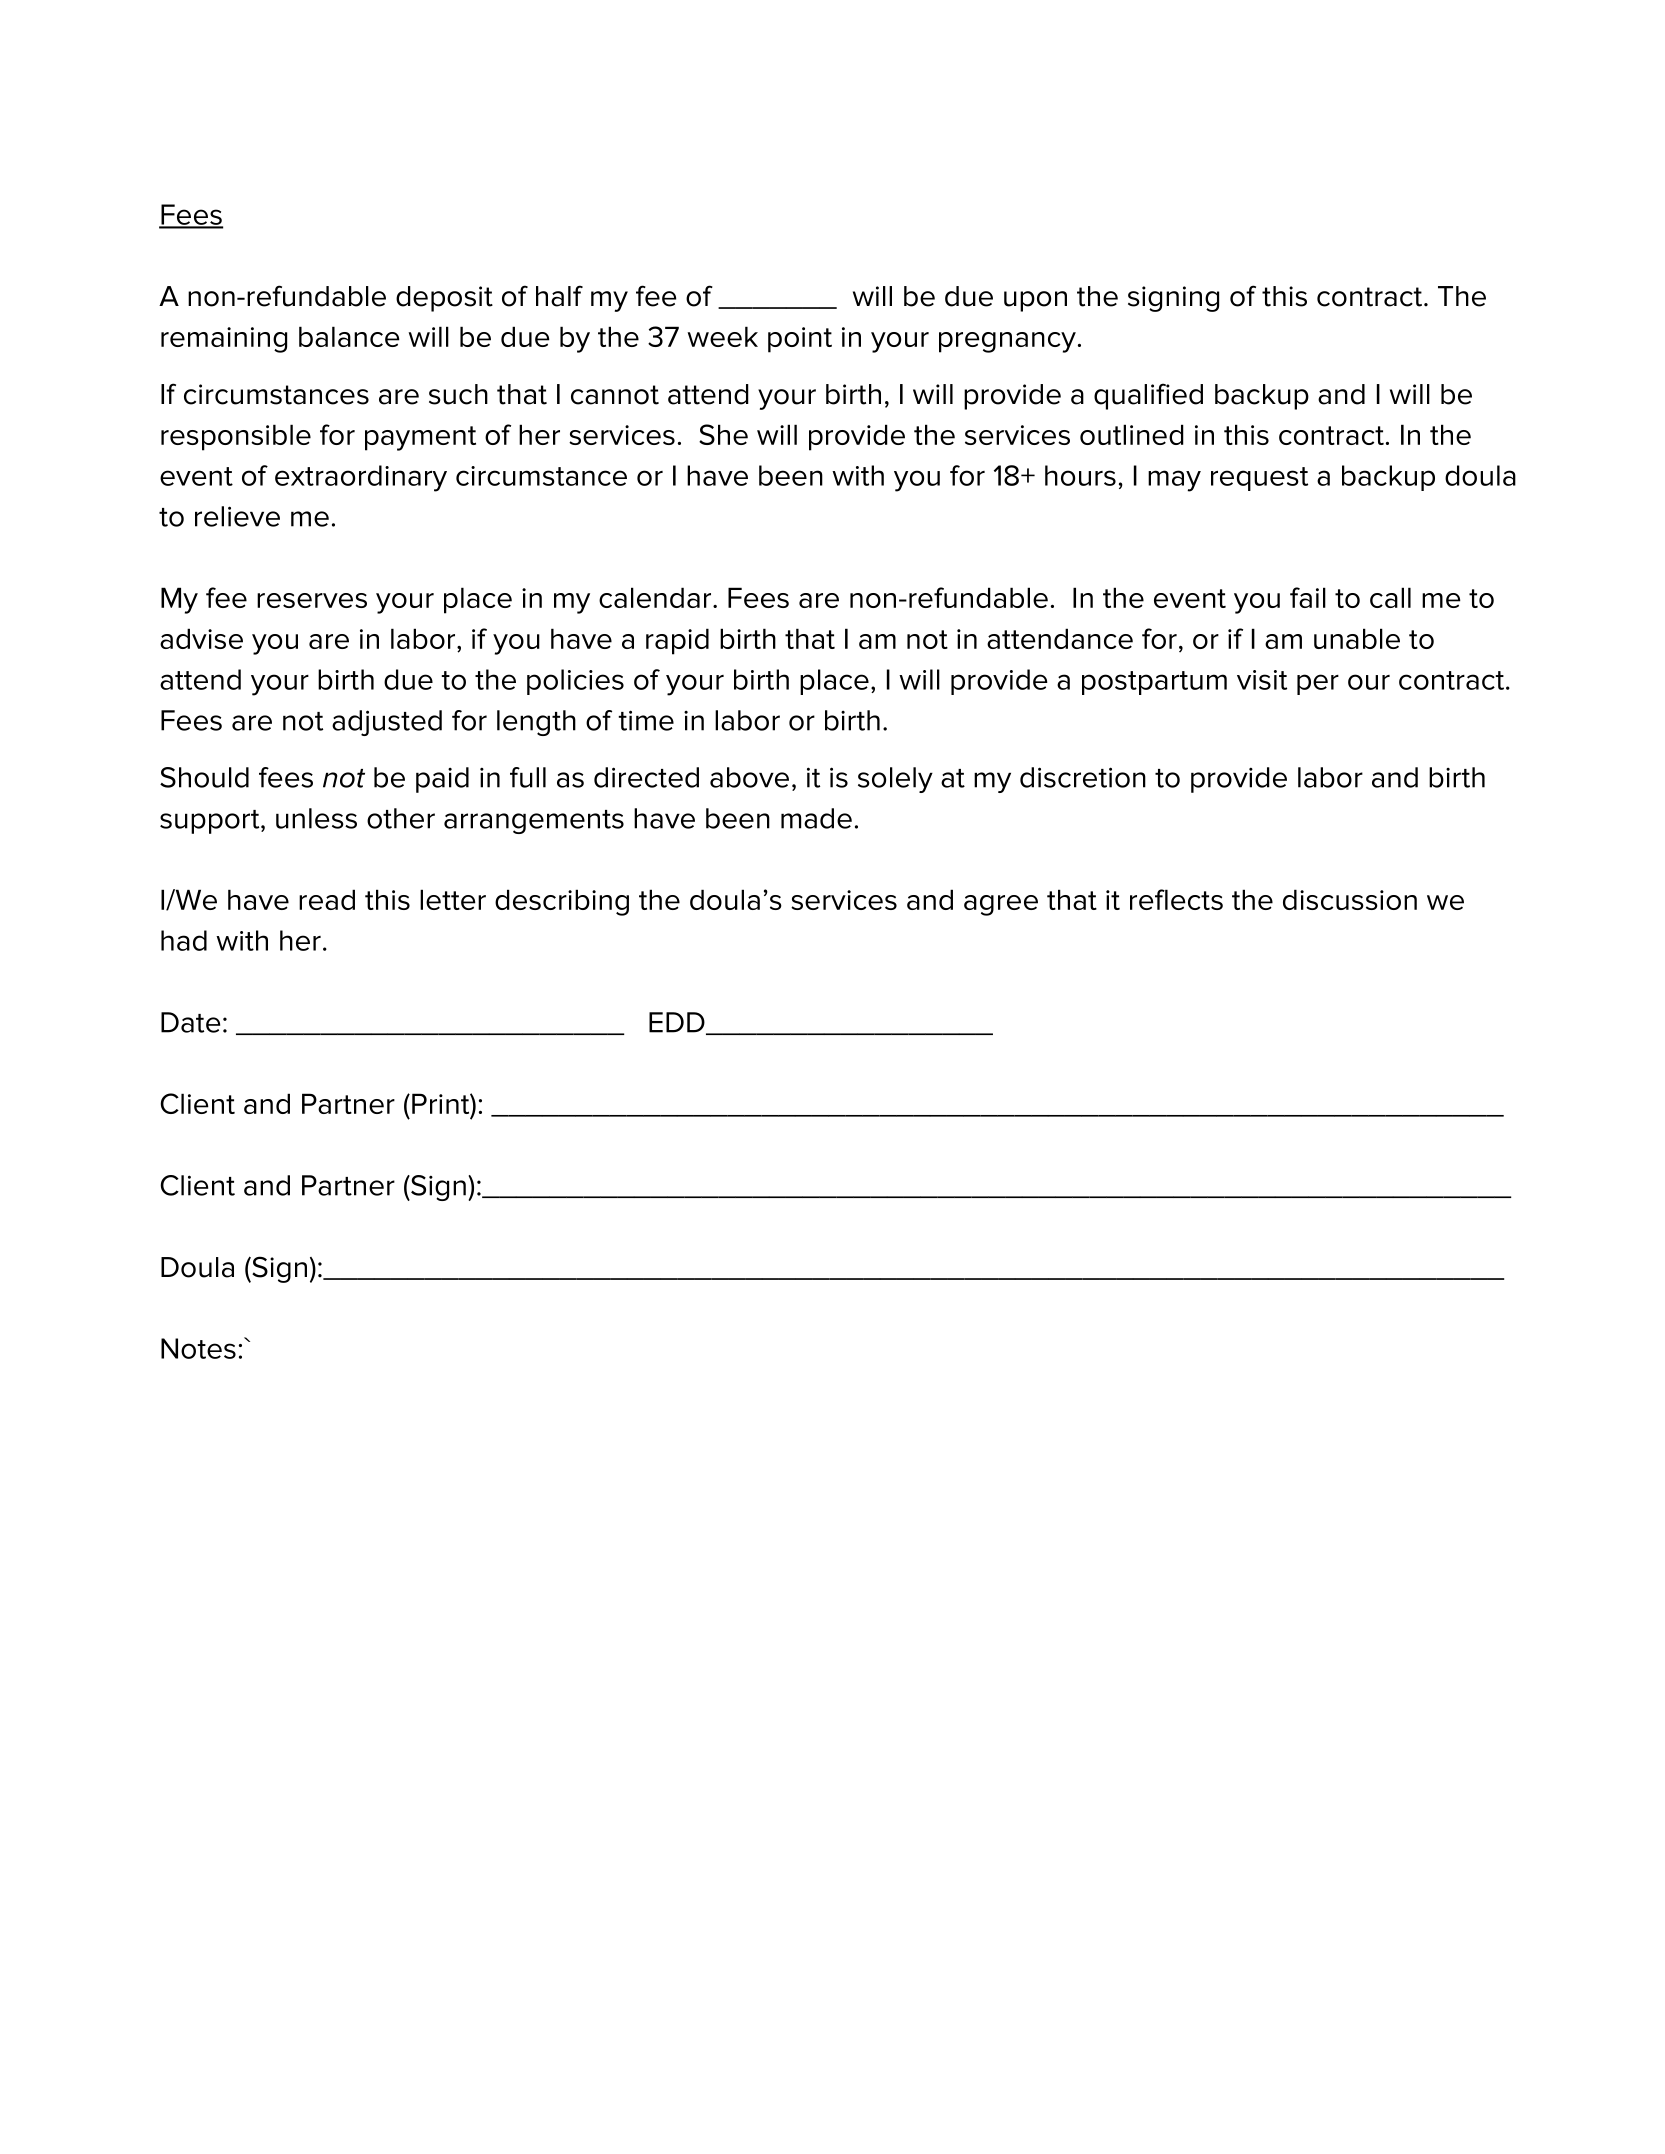  I want to click on point, so click(800, 340).
